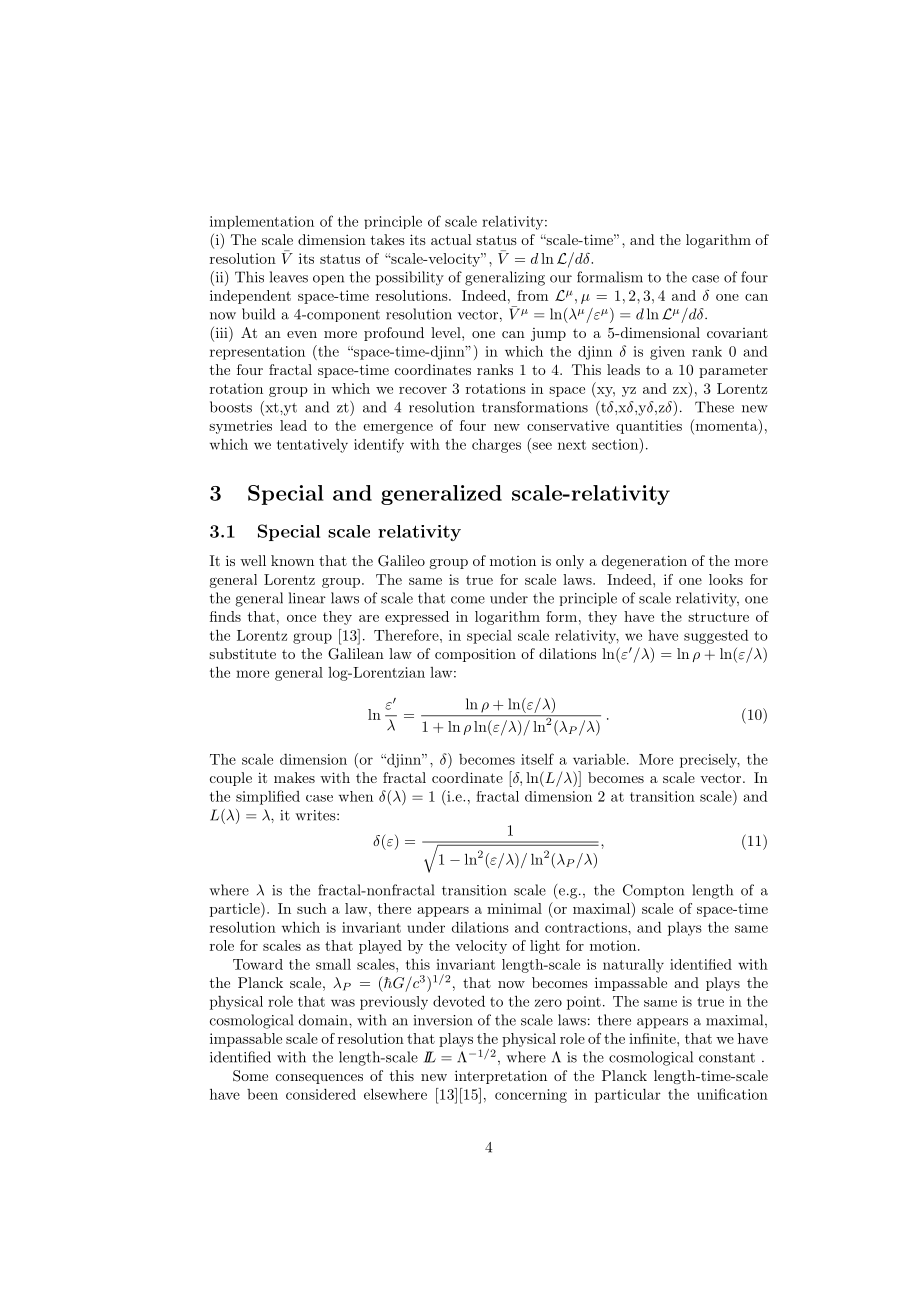 The image size is (924, 1308). What do you see at coordinates (451, 239) in the screenshot?
I see `actual` at bounding box center [451, 239].
